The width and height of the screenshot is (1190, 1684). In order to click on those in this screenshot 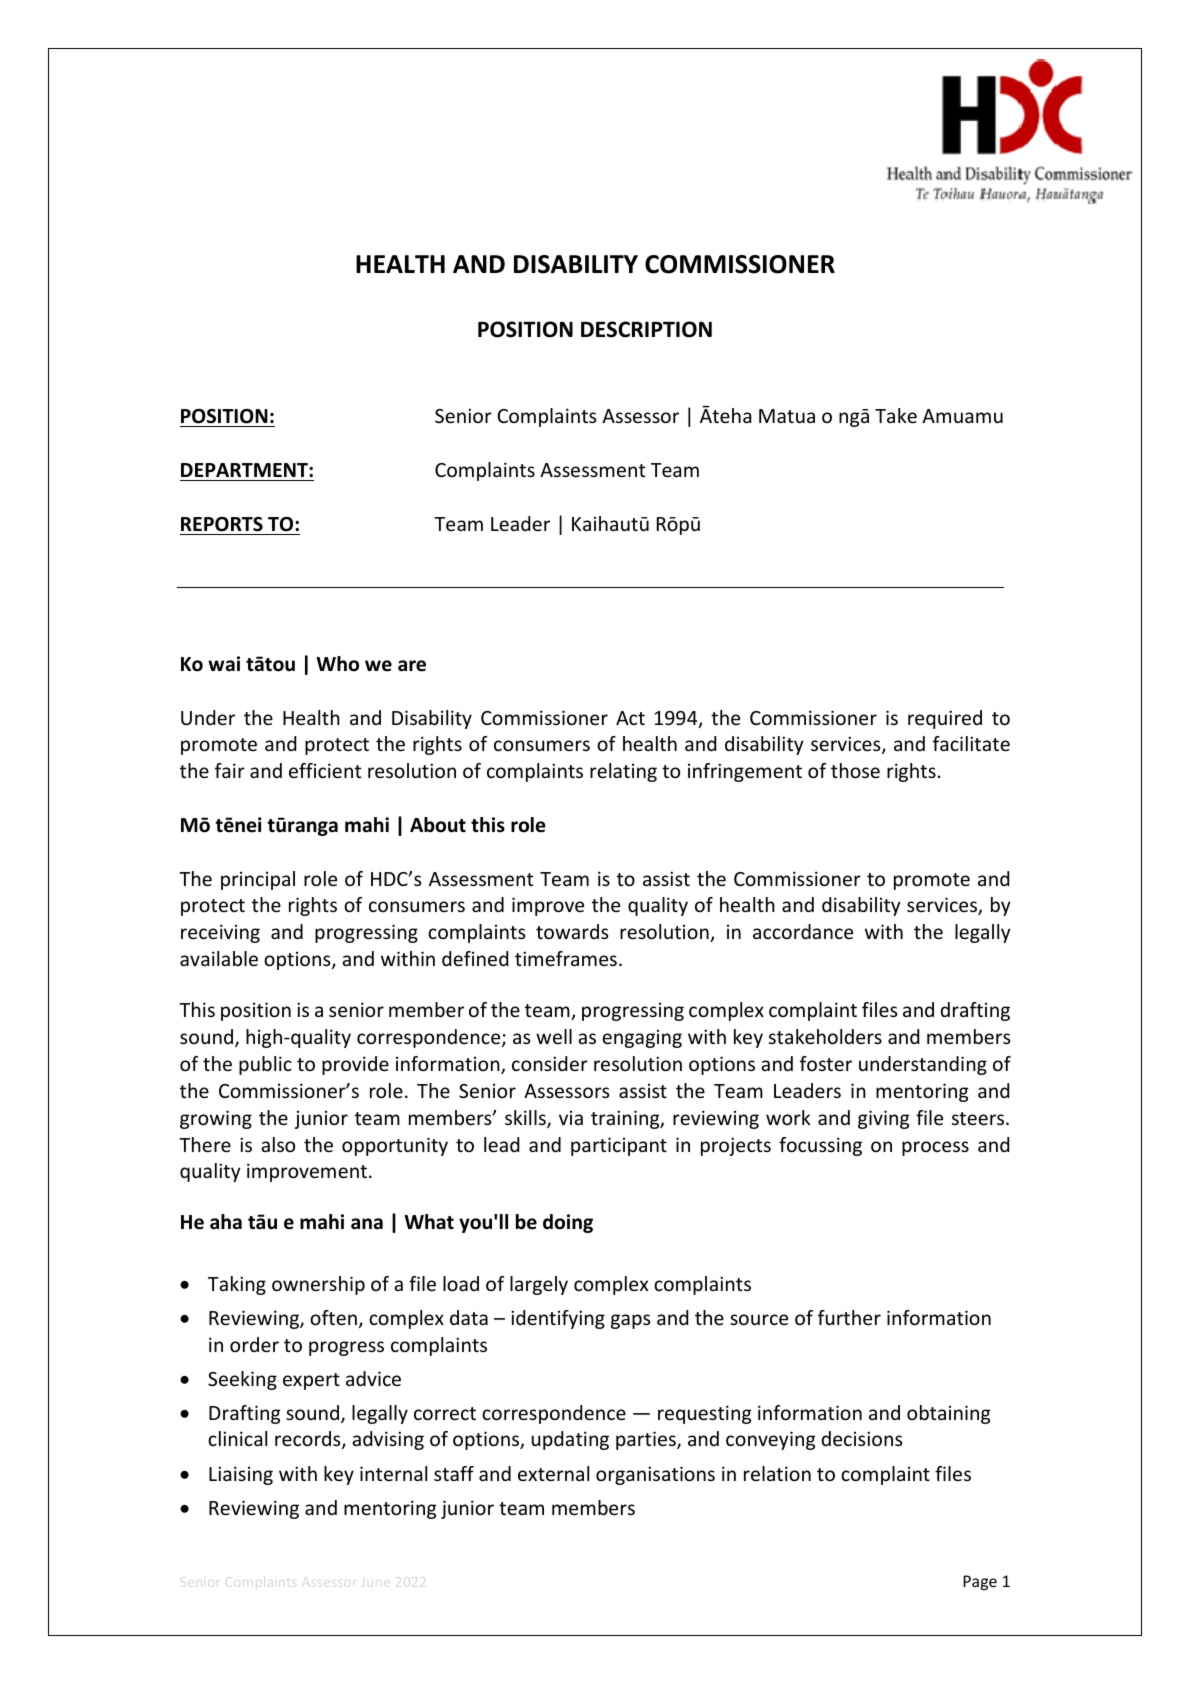, I will do `click(855, 770)`.
